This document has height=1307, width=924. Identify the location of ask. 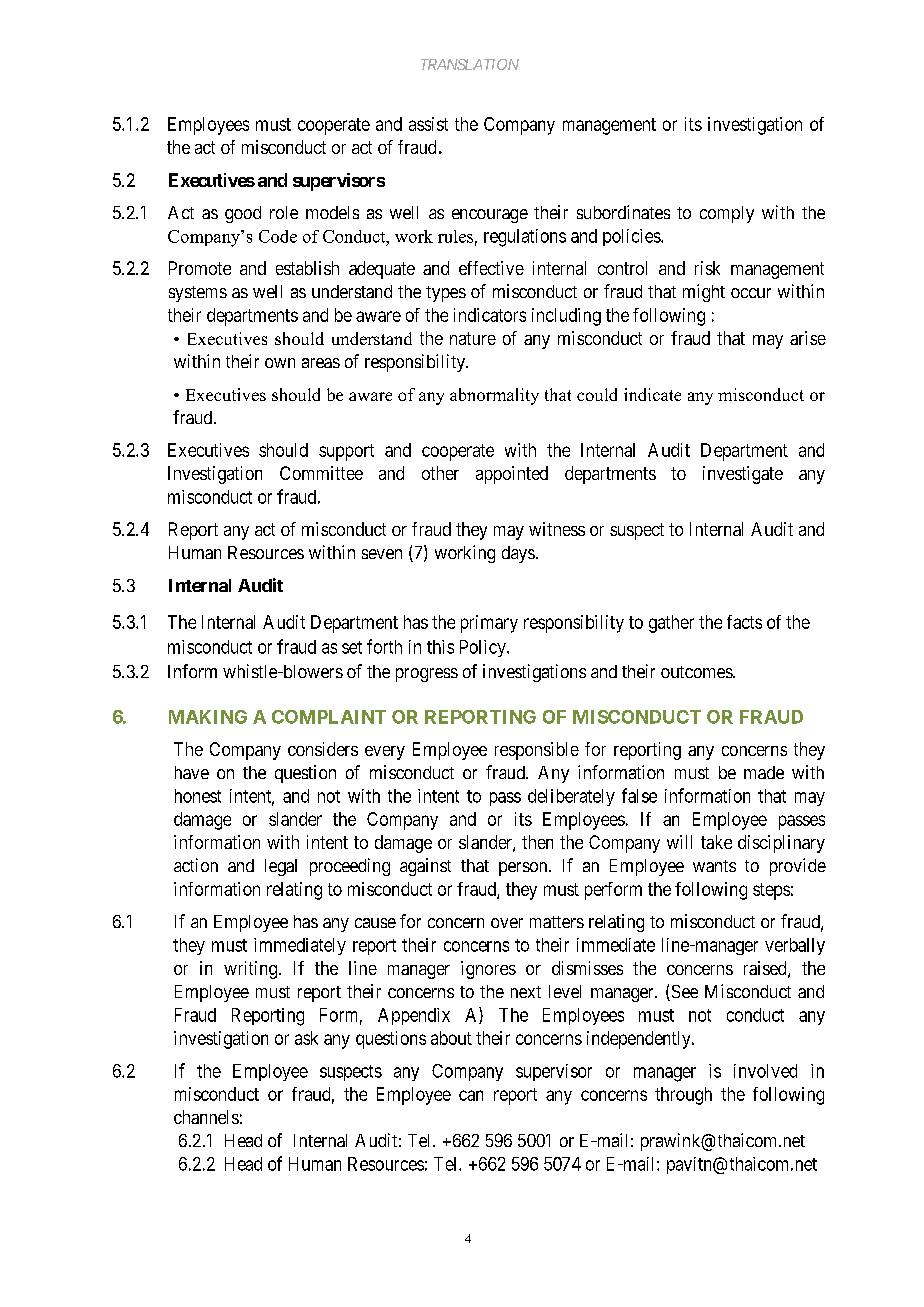
(306, 1038).
